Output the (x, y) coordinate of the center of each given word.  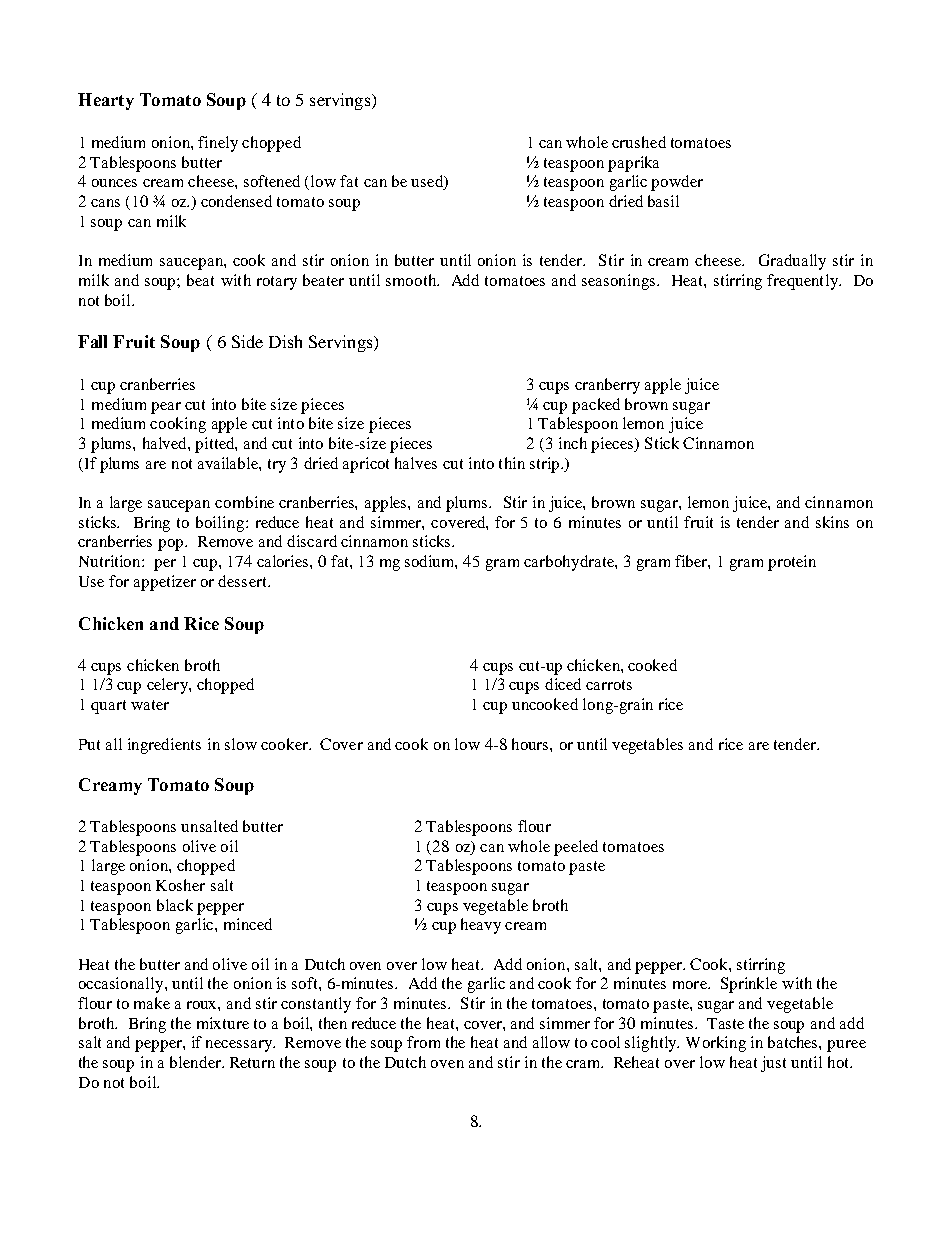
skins (832, 522)
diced (563, 684)
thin (512, 463)
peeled (576, 848)
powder (677, 183)
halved (166, 443)
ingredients (164, 746)
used (428, 182)
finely (218, 144)
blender (196, 1062)
